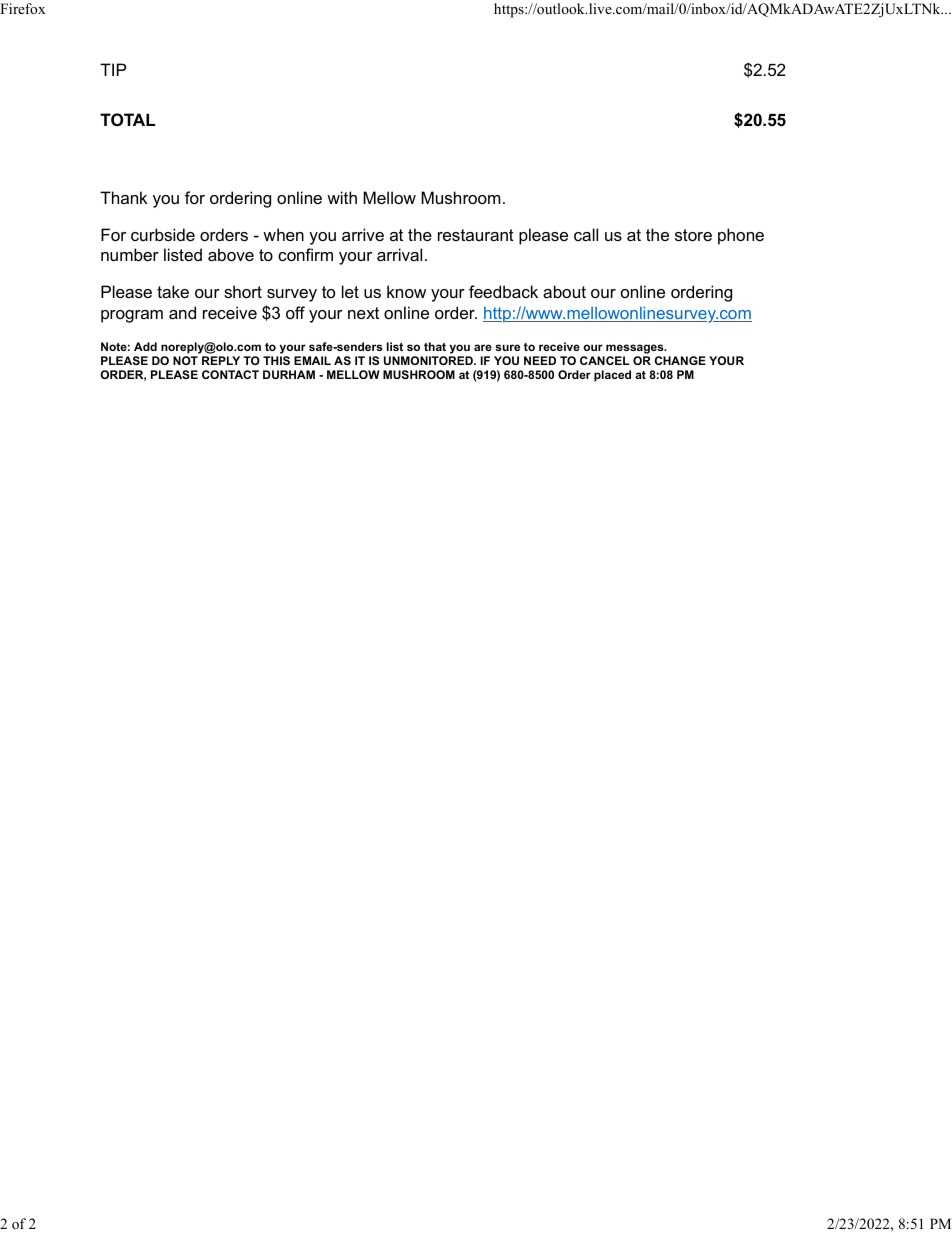 This screenshot has width=952, height=1233. I want to click on call, so click(586, 234).
